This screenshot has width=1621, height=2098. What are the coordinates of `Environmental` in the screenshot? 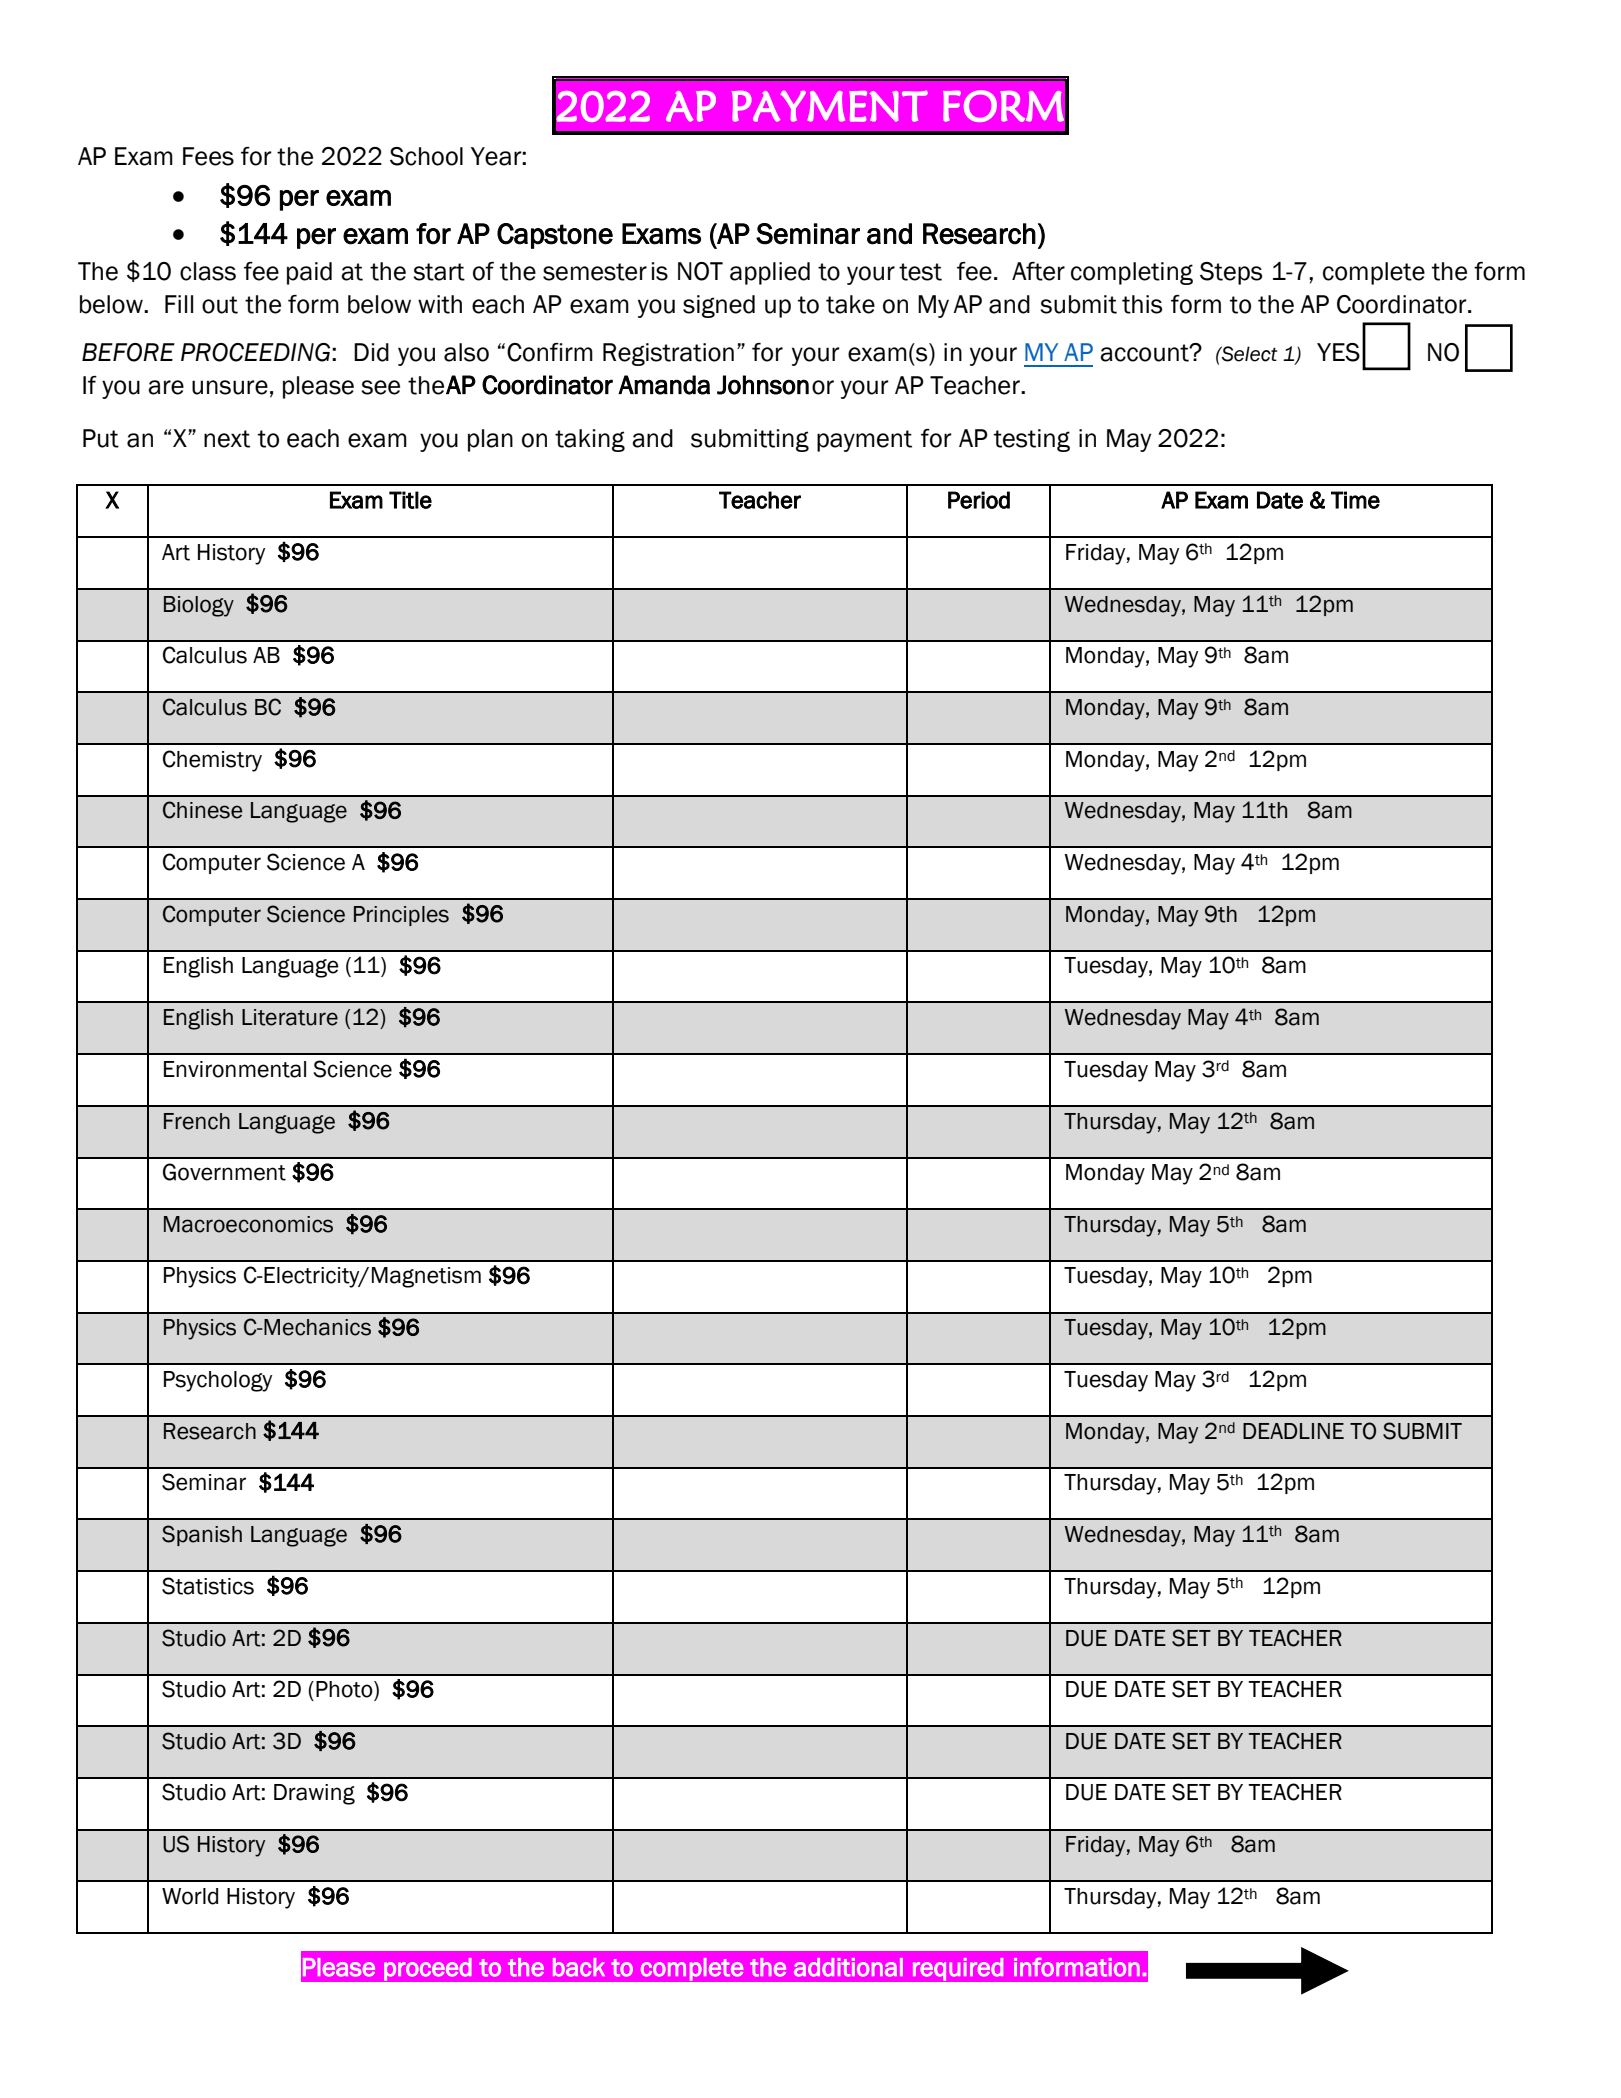 It's located at (235, 1069).
